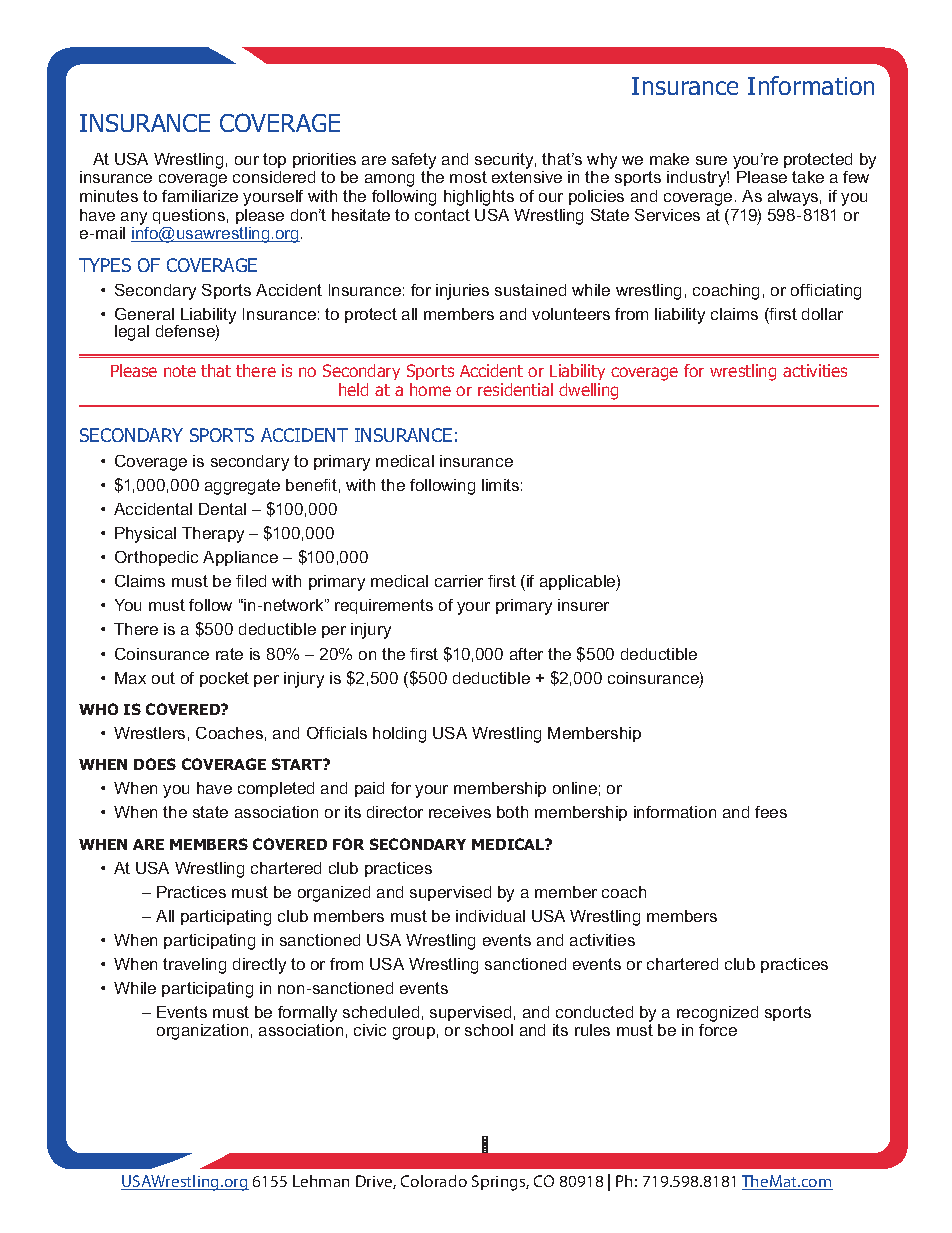 Image resolution: width=952 pixels, height=1233 pixels. What do you see at coordinates (321, 1181) in the screenshot?
I see `Lehman` at bounding box center [321, 1181].
